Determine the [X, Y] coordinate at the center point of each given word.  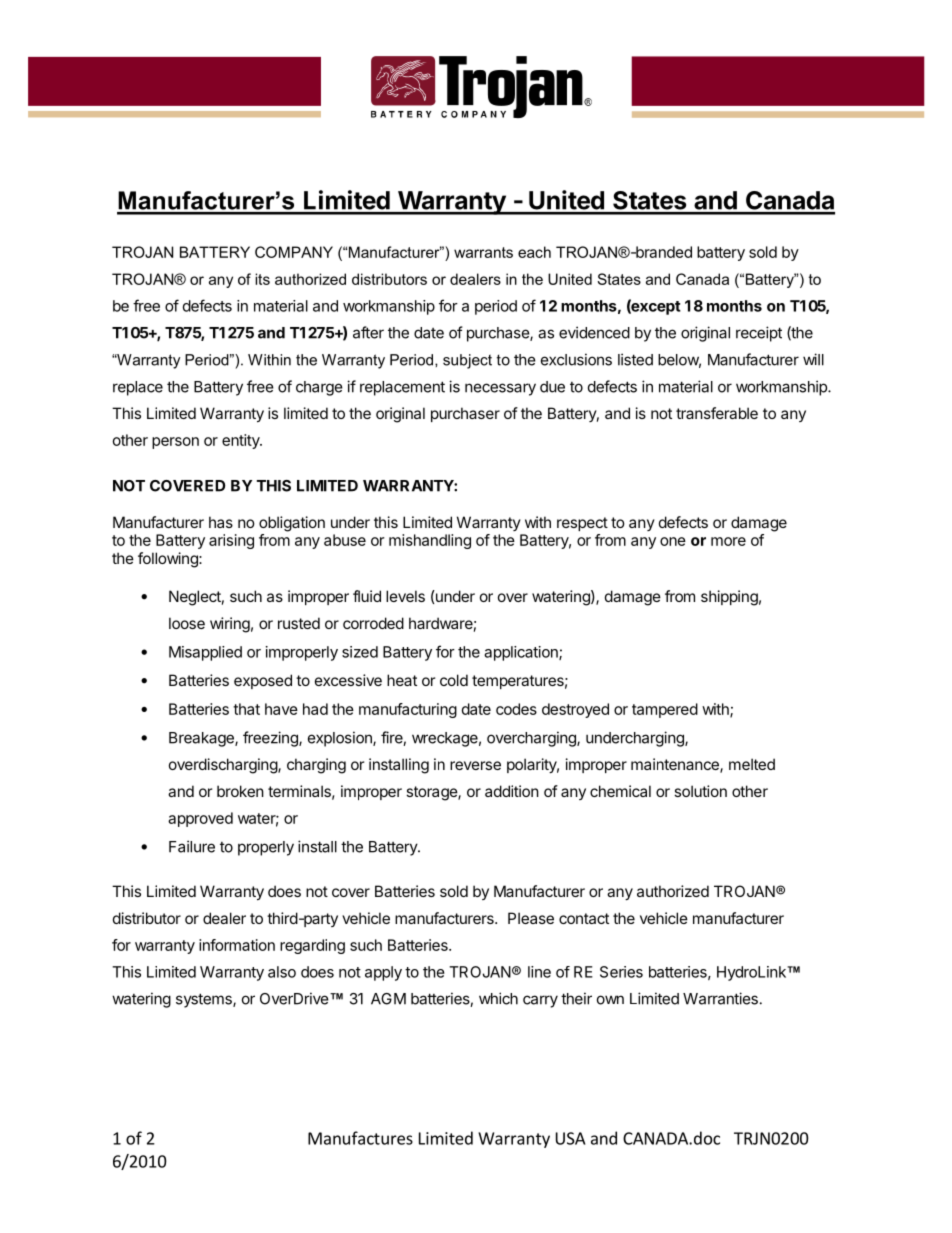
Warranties [720, 998]
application [522, 653]
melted [752, 764]
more [728, 541]
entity [241, 441]
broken [240, 791]
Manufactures [360, 1138]
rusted [299, 623]
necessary [500, 389]
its [262, 279]
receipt [759, 334]
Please [531, 918]
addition [512, 791]
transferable [717, 413]
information [237, 945]
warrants [483, 252]
